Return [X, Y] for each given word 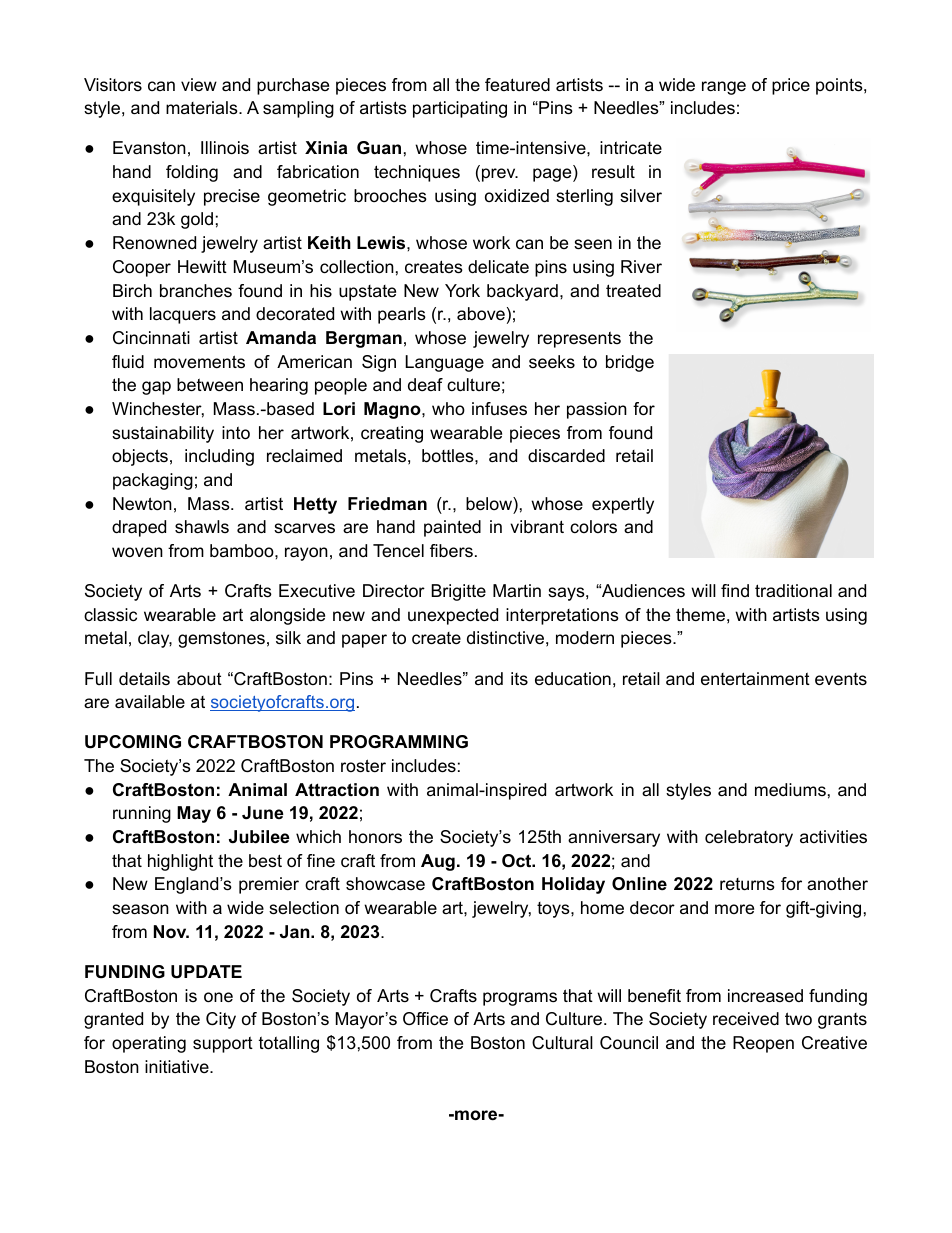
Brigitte [458, 592]
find [735, 590]
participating [460, 109]
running [142, 814]
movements [199, 361]
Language [444, 363]
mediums [790, 789]
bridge [630, 363]
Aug [438, 862]
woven [137, 552]
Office [425, 1019]
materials [203, 108]
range [724, 88]
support [223, 1044]
